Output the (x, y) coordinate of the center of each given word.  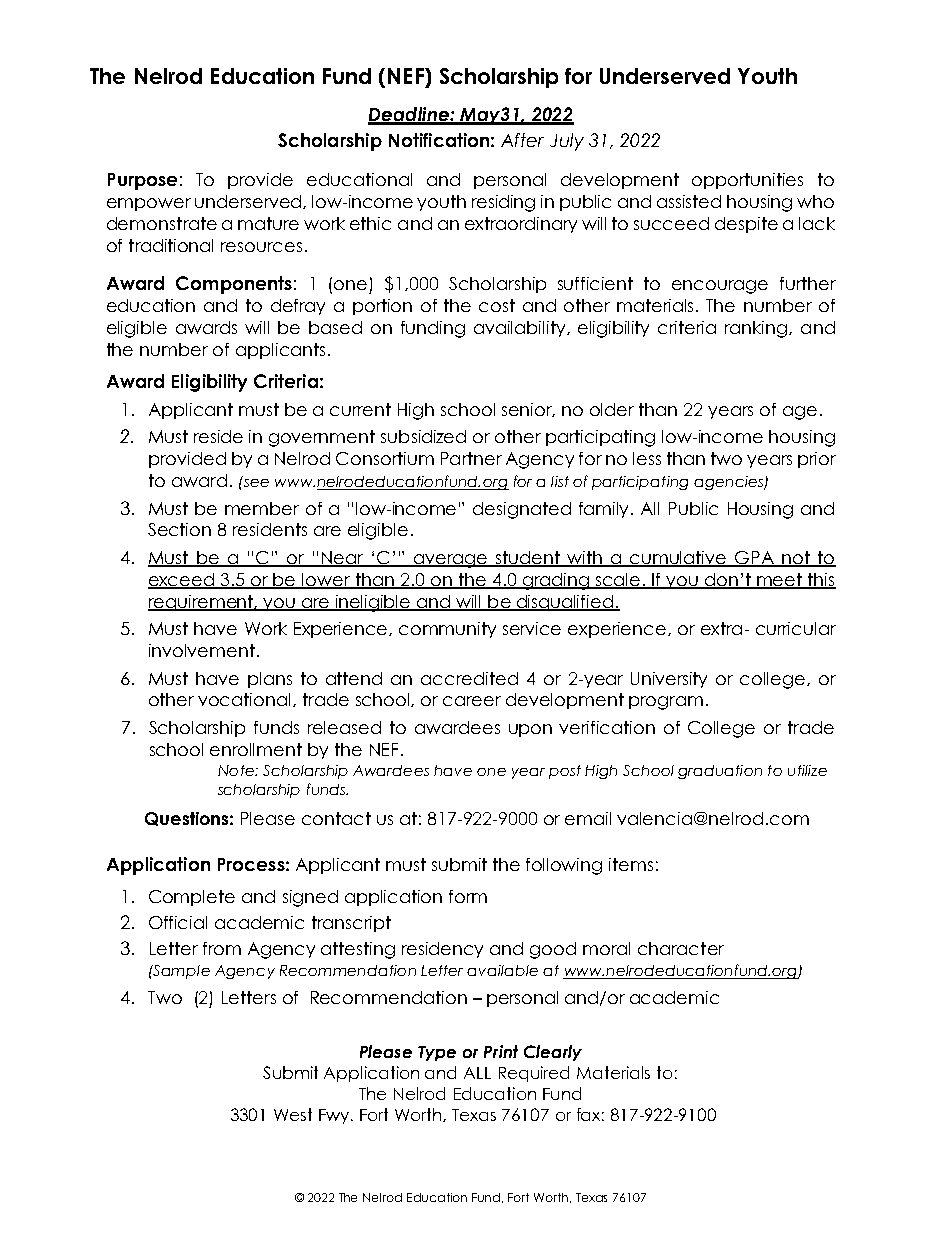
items (631, 864)
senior (528, 410)
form (468, 896)
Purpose (142, 181)
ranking (756, 329)
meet (780, 580)
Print (501, 1051)
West (293, 1114)
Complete (192, 898)
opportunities (747, 181)
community (447, 630)
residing (503, 203)
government (322, 438)
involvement (202, 650)
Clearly (553, 1053)
